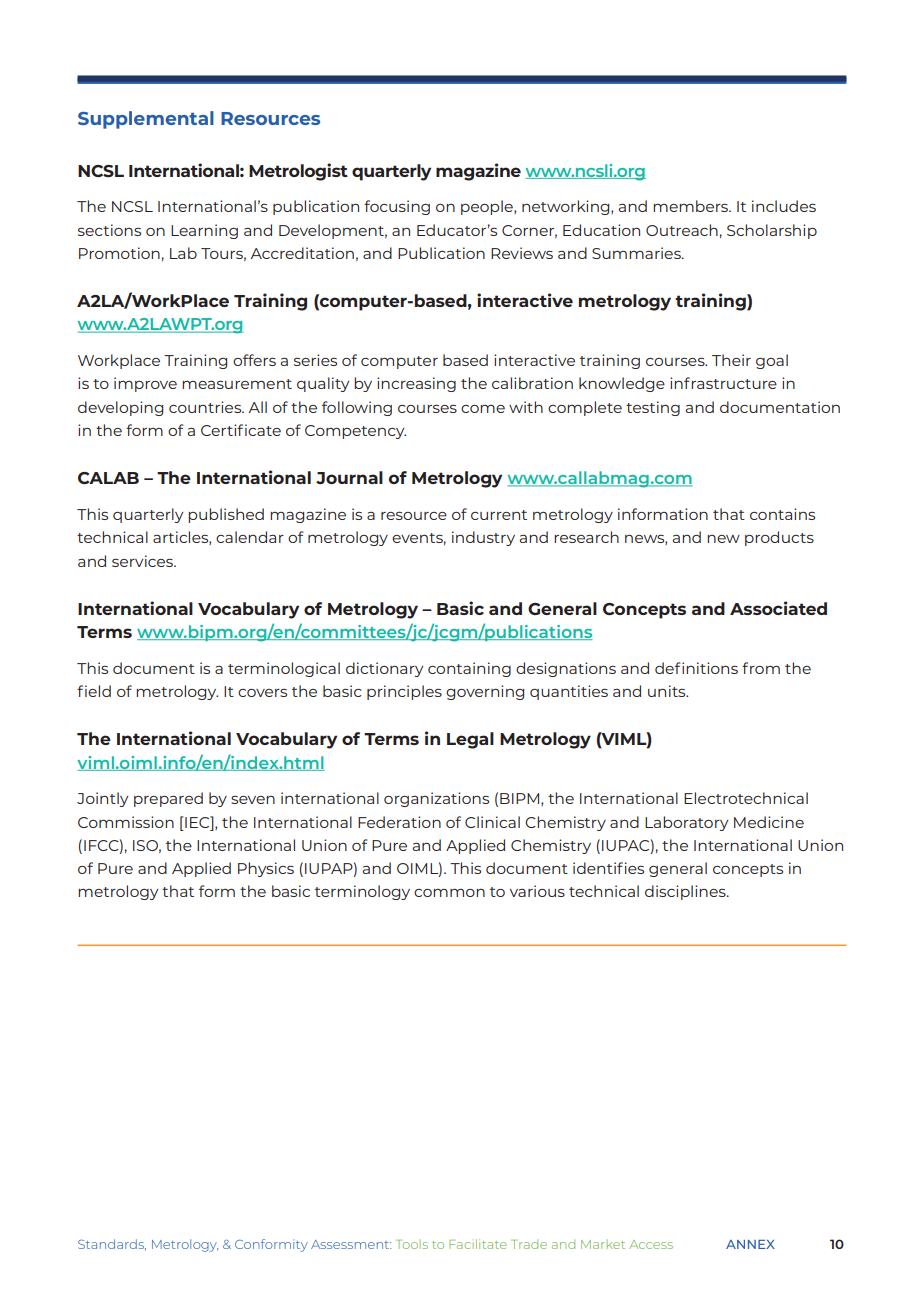 This screenshot has width=924, height=1308. Describe the element at coordinates (412, 1244) in the screenshot. I see `Tools` at that location.
